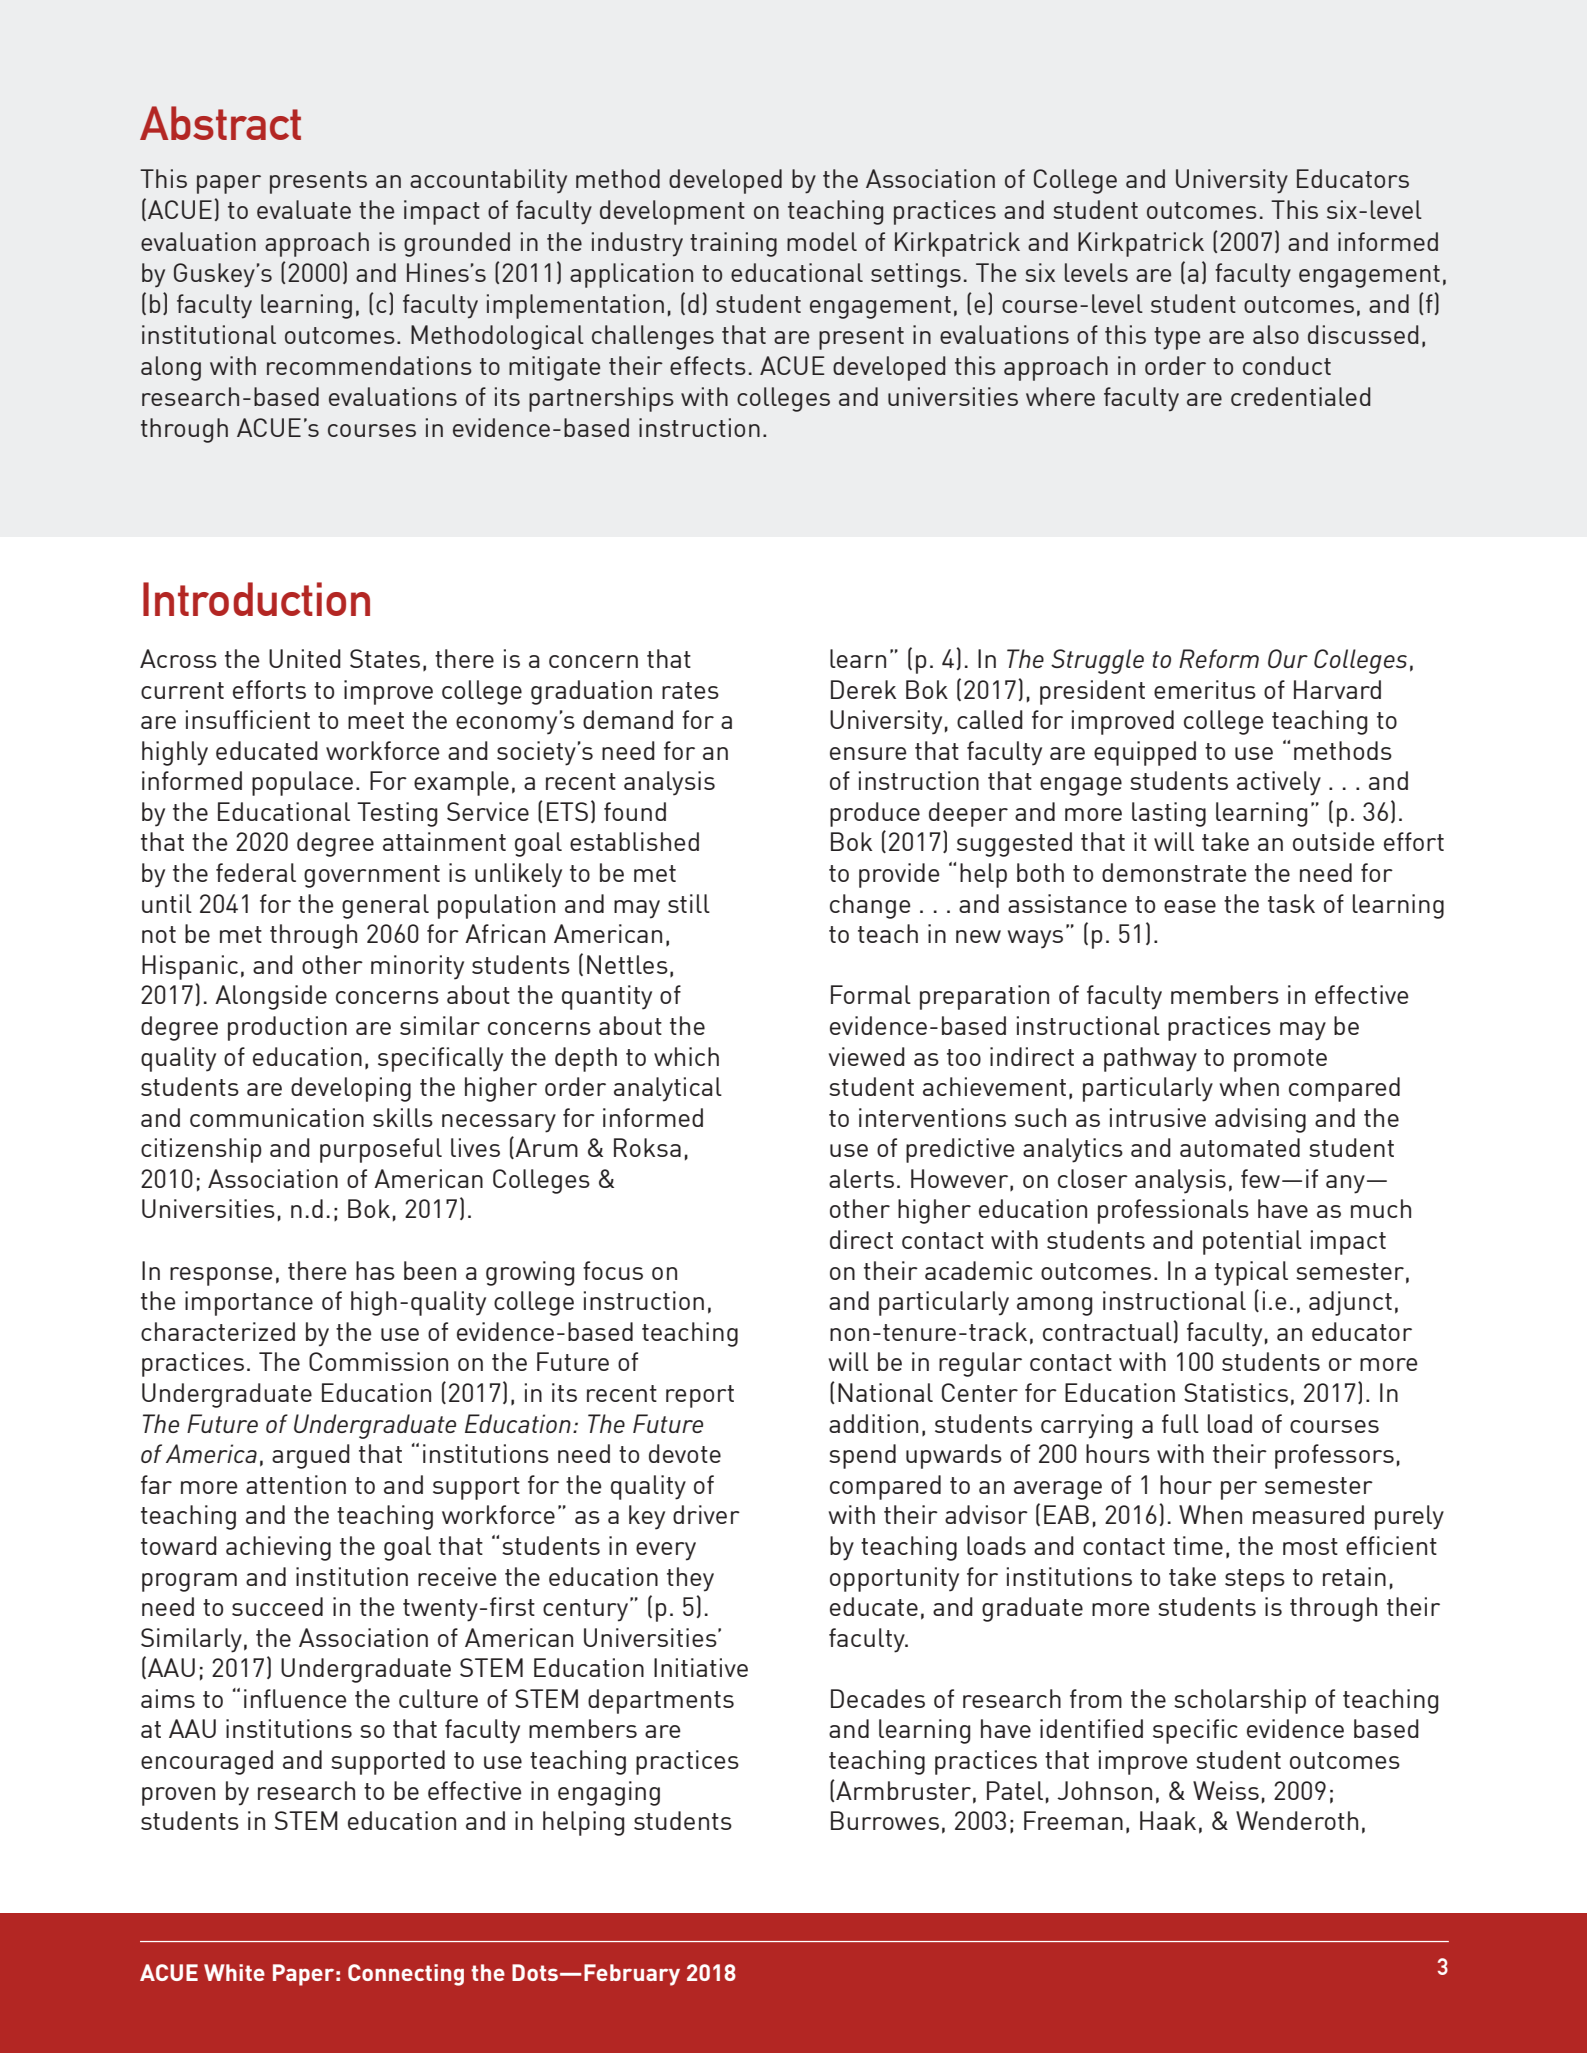  Describe the element at coordinates (256, 599) in the page. I see `Introduction` at that location.
